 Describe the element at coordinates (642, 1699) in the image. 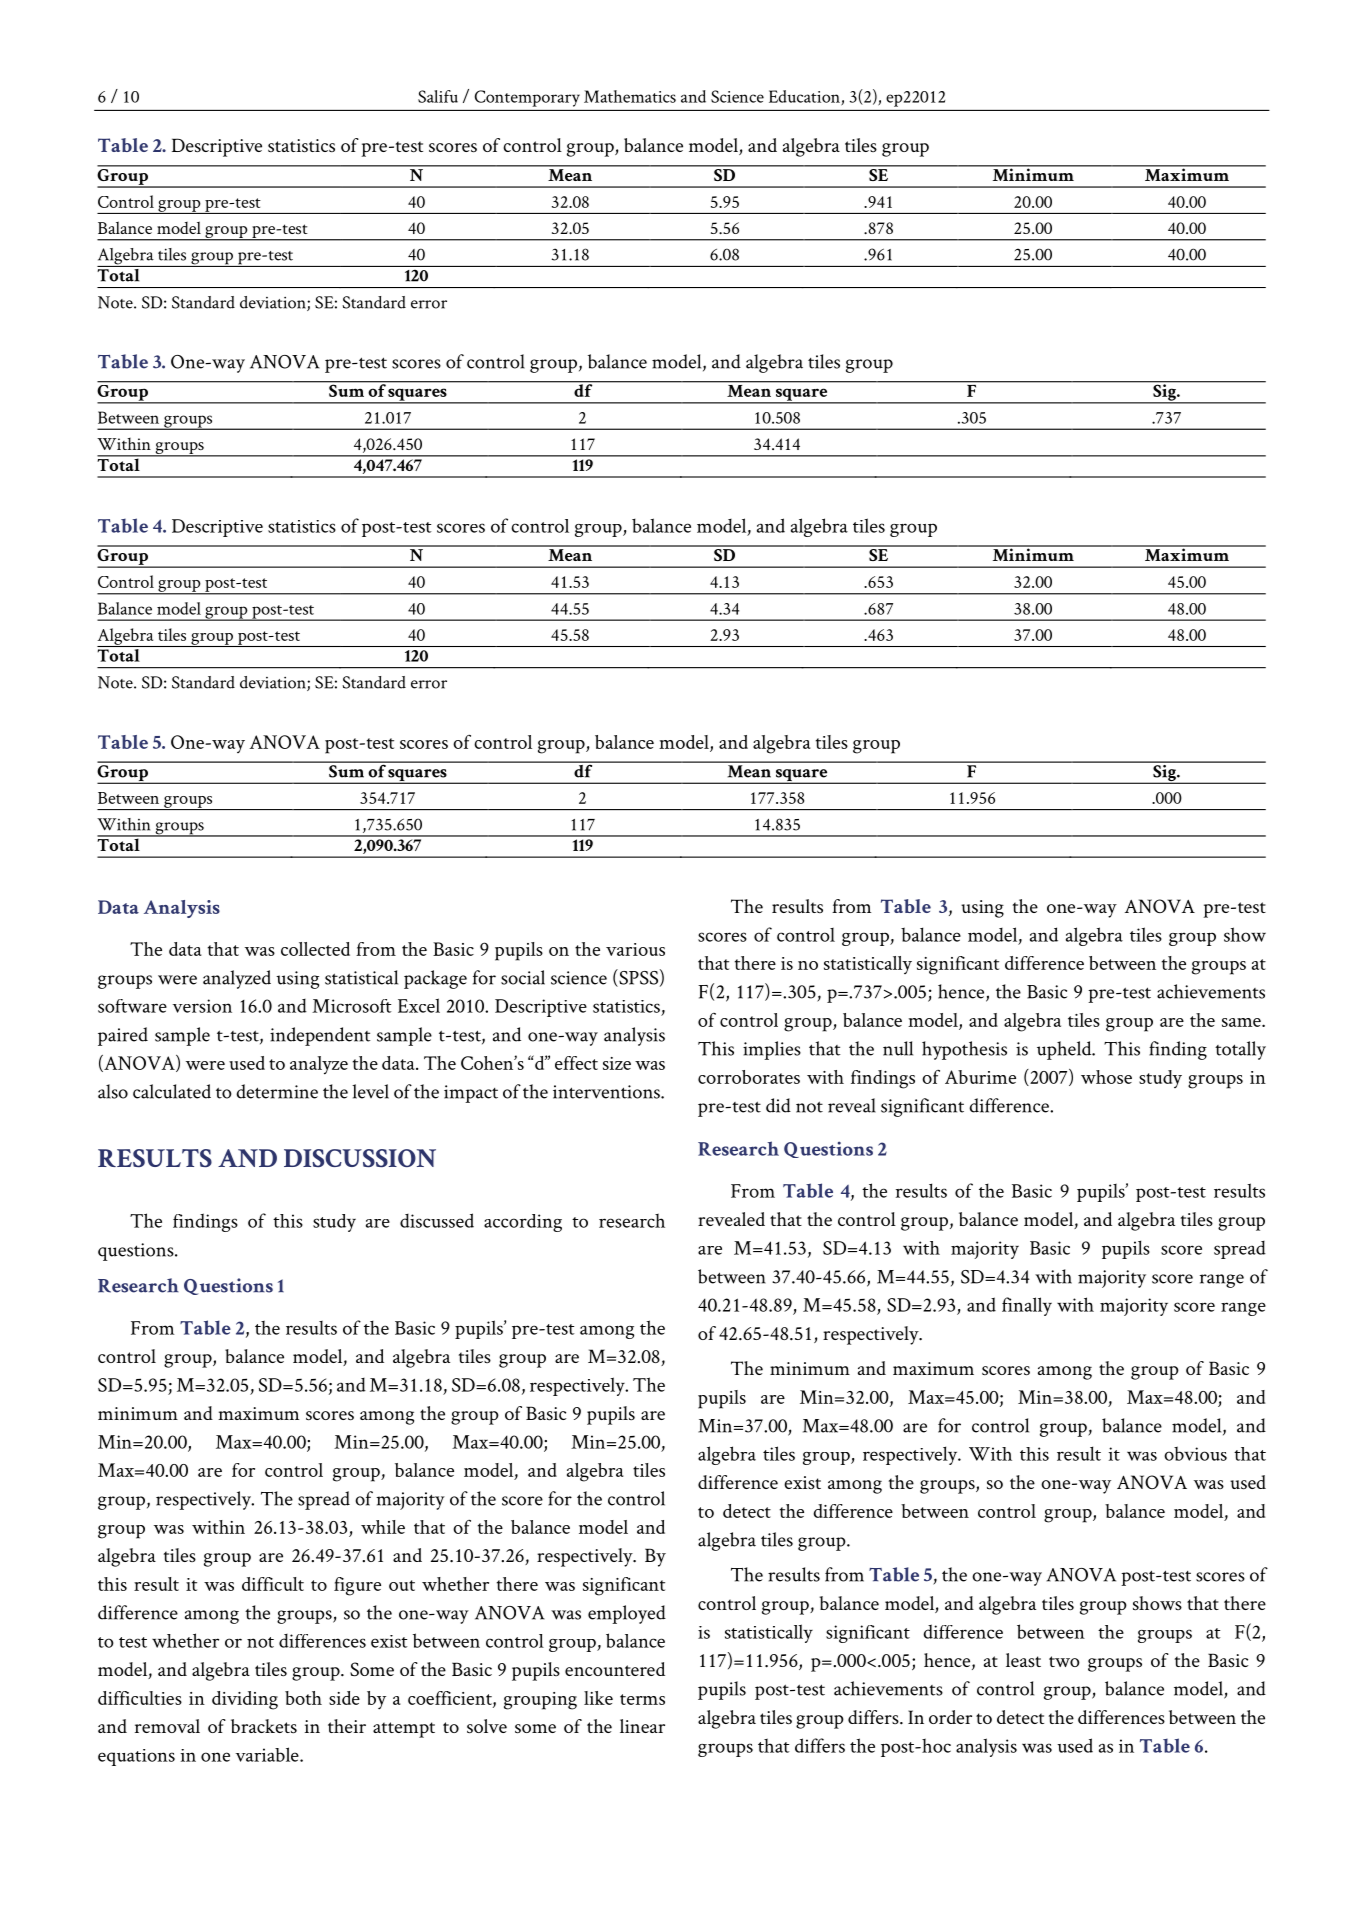

I see `terms` at that location.
